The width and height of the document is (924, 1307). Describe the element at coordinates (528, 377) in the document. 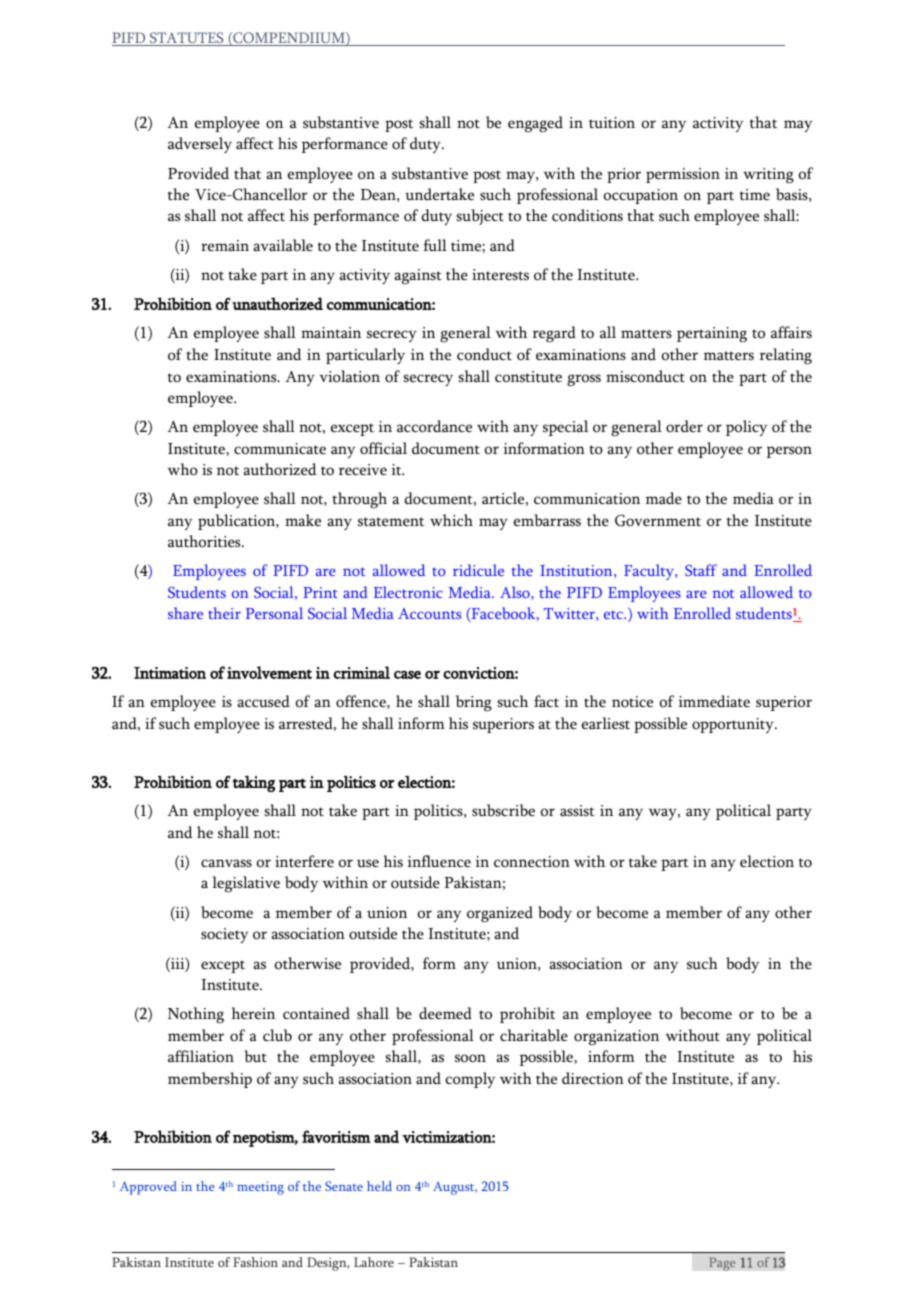

I see `constitute` at that location.
